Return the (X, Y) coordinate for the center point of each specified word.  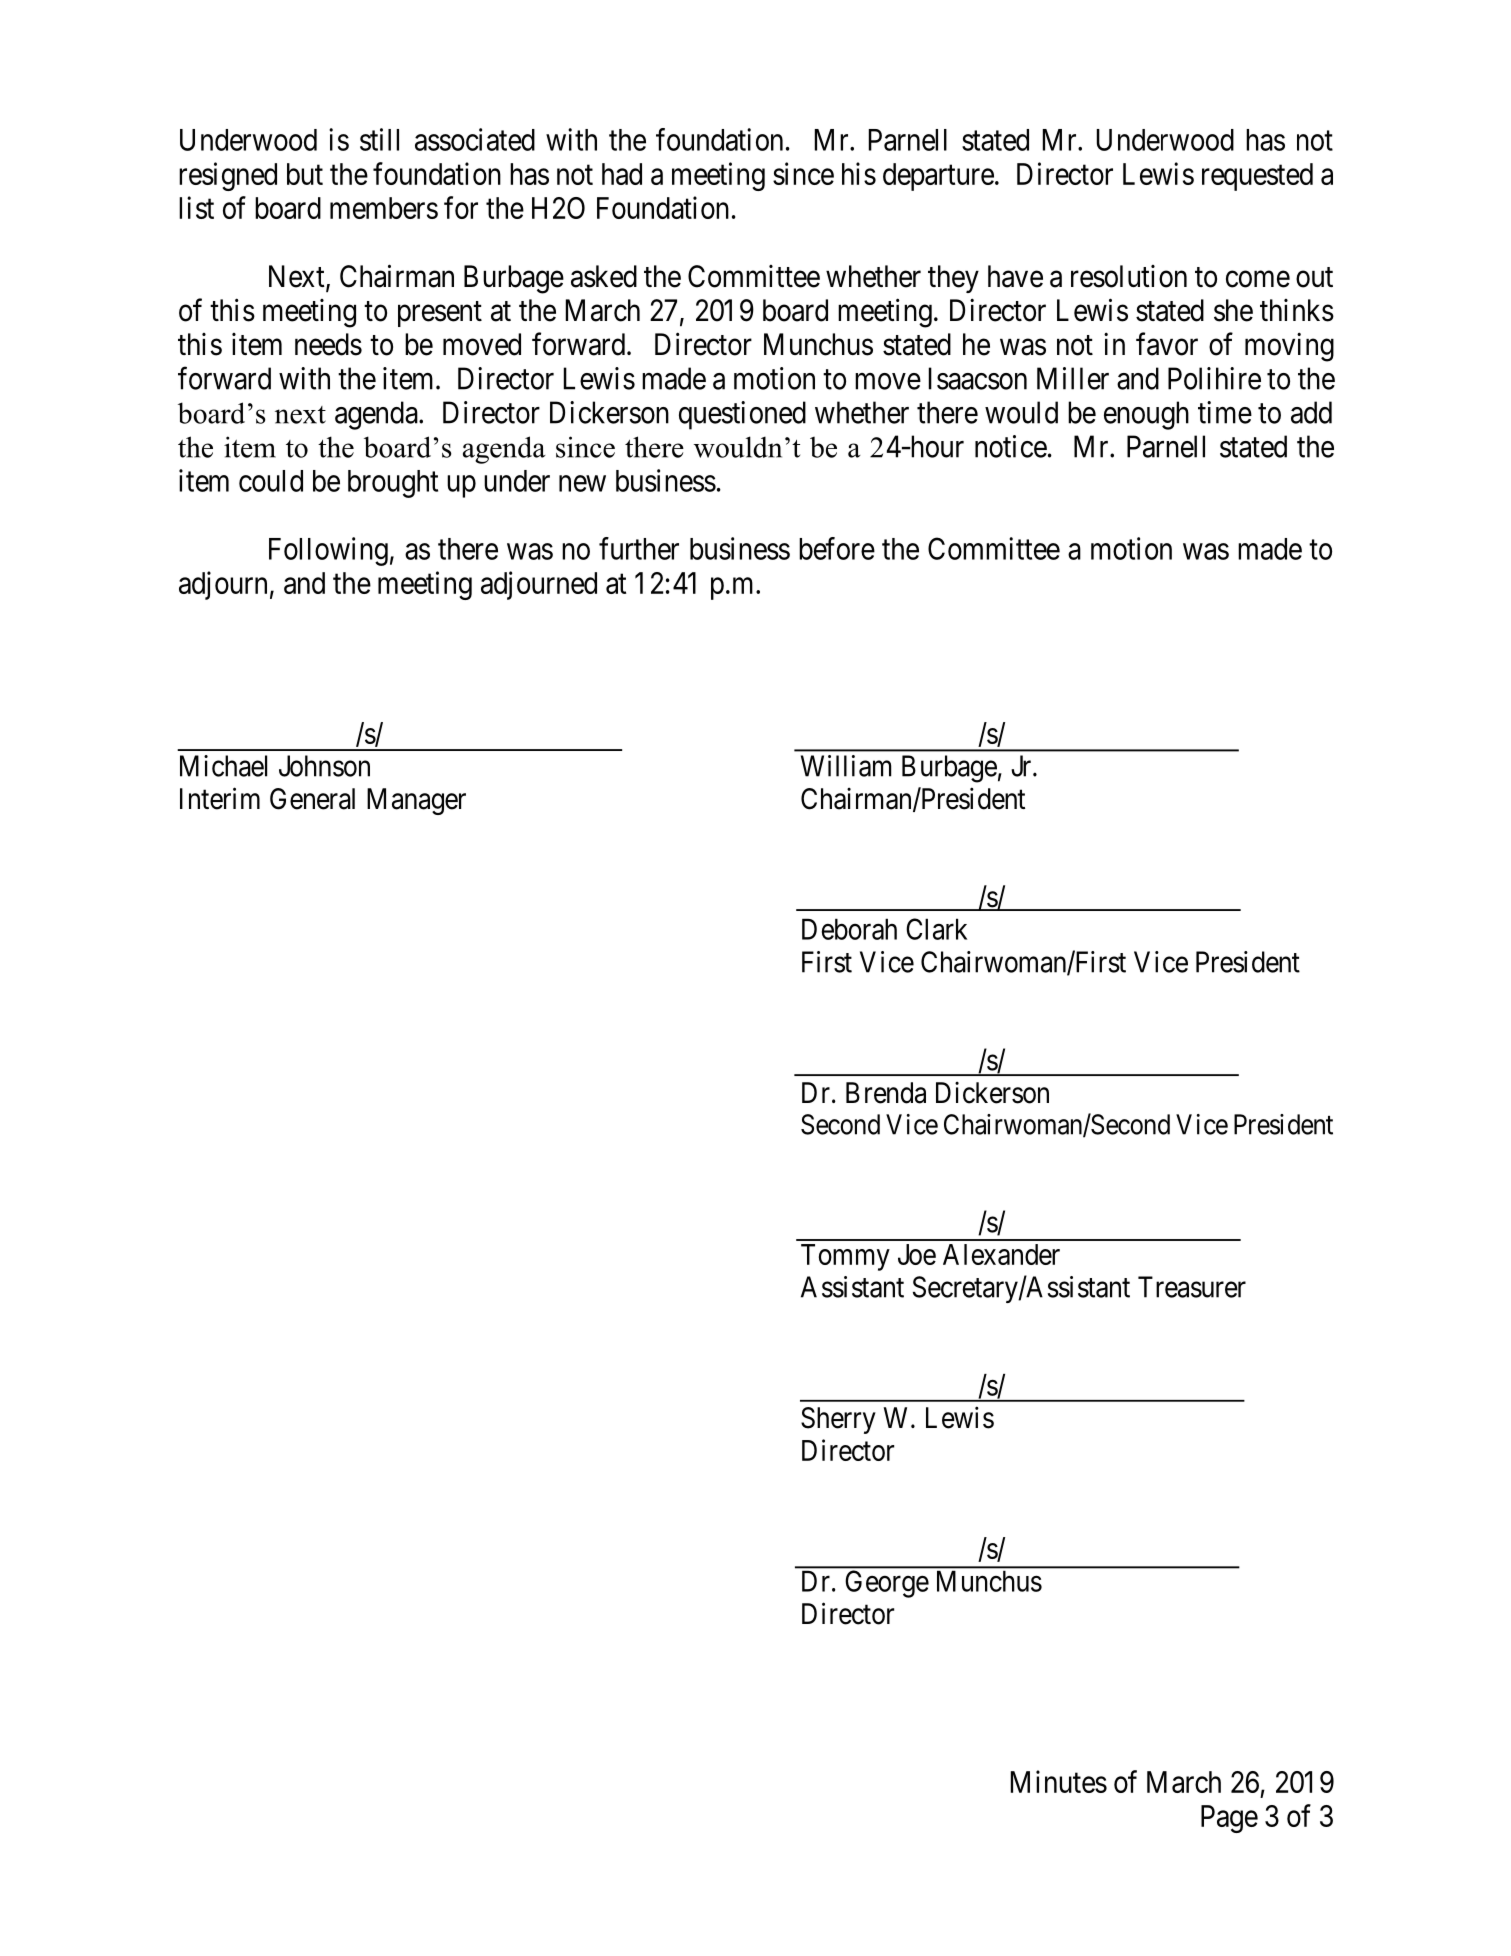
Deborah (849, 929)
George (887, 1584)
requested (1257, 177)
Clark (936, 929)
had (622, 174)
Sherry (838, 1420)
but (305, 174)
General (312, 799)
